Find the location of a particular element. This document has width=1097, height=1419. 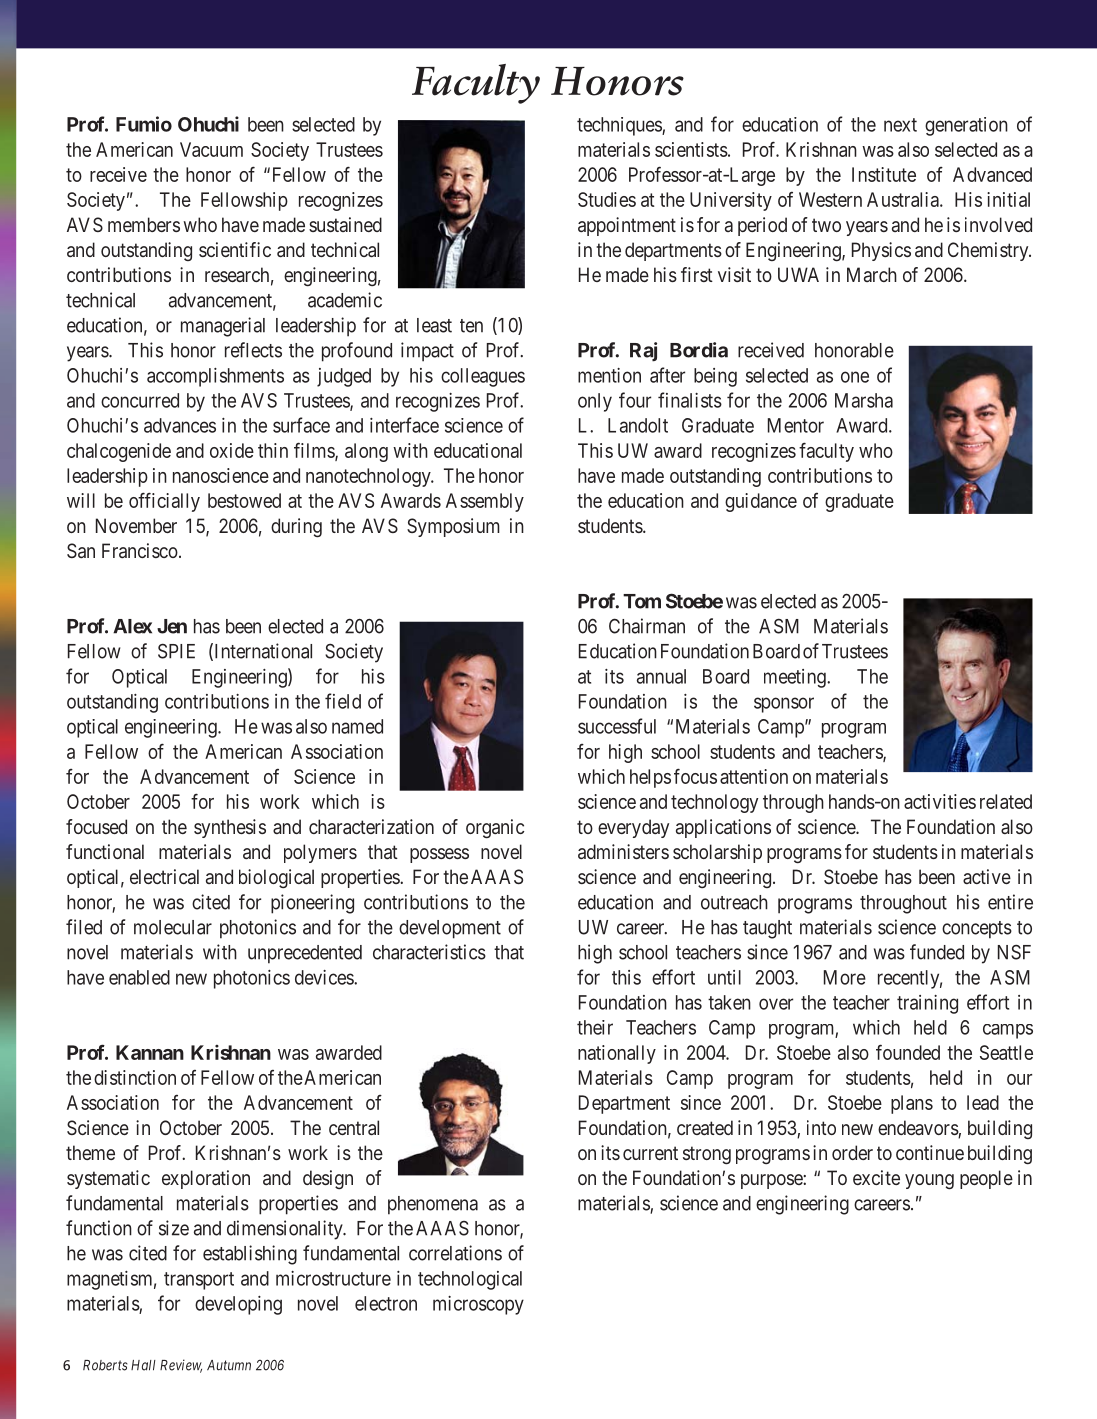

Chairman is located at coordinates (647, 626).
